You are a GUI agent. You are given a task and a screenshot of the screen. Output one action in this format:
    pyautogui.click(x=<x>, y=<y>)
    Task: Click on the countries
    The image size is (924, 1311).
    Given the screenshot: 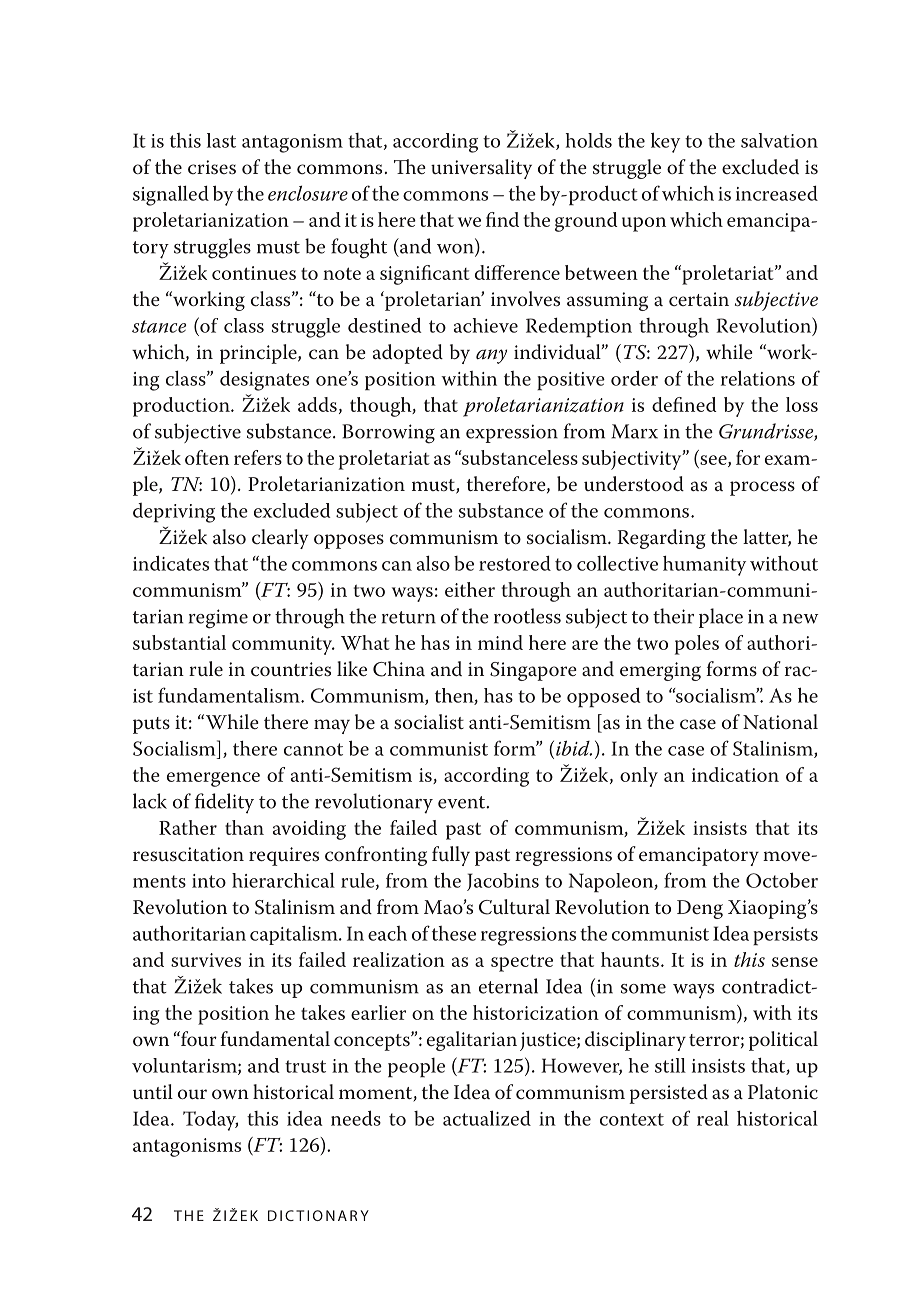 What is the action you would take?
    pyautogui.click(x=291, y=669)
